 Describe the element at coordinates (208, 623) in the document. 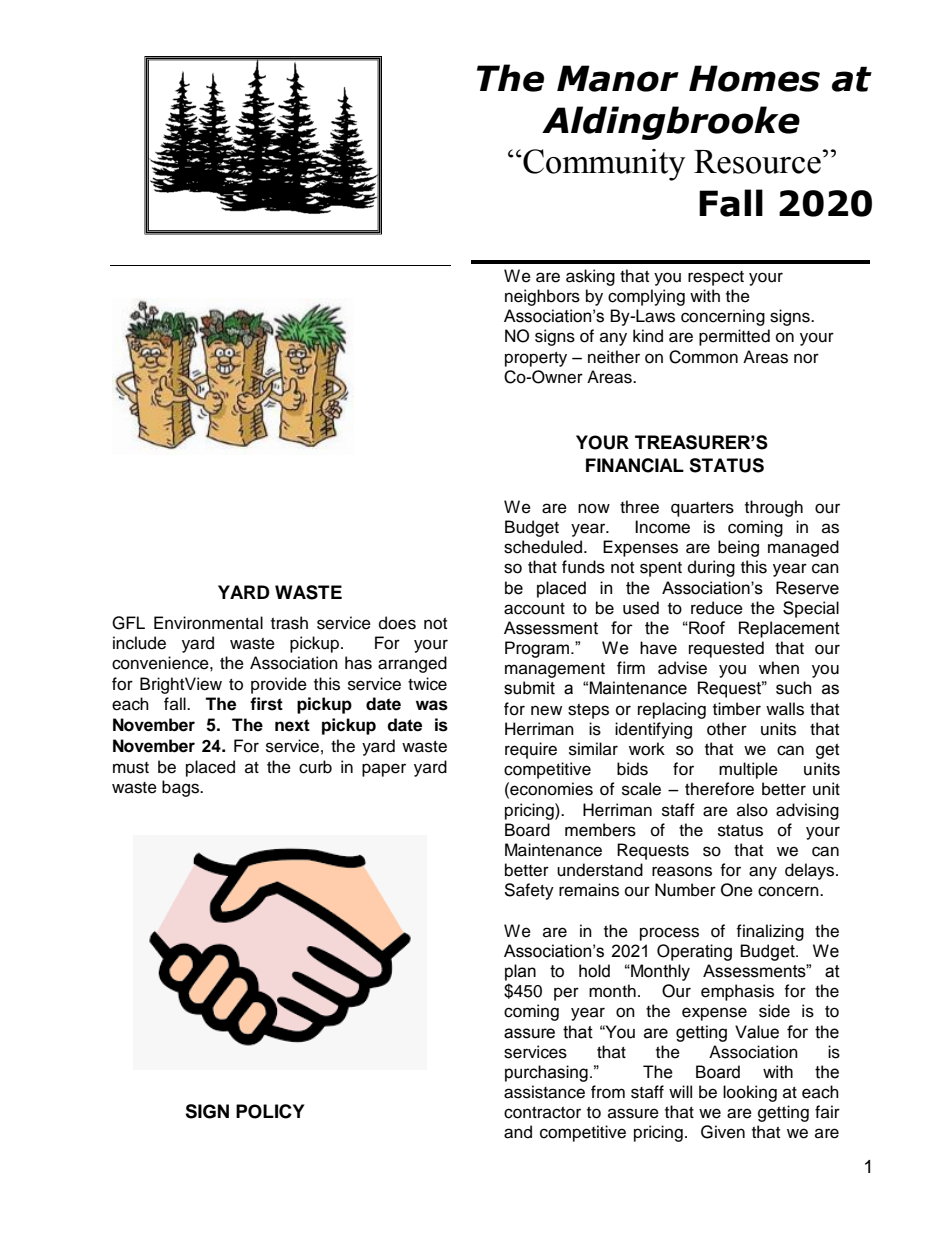

I see `Environmental` at that location.
